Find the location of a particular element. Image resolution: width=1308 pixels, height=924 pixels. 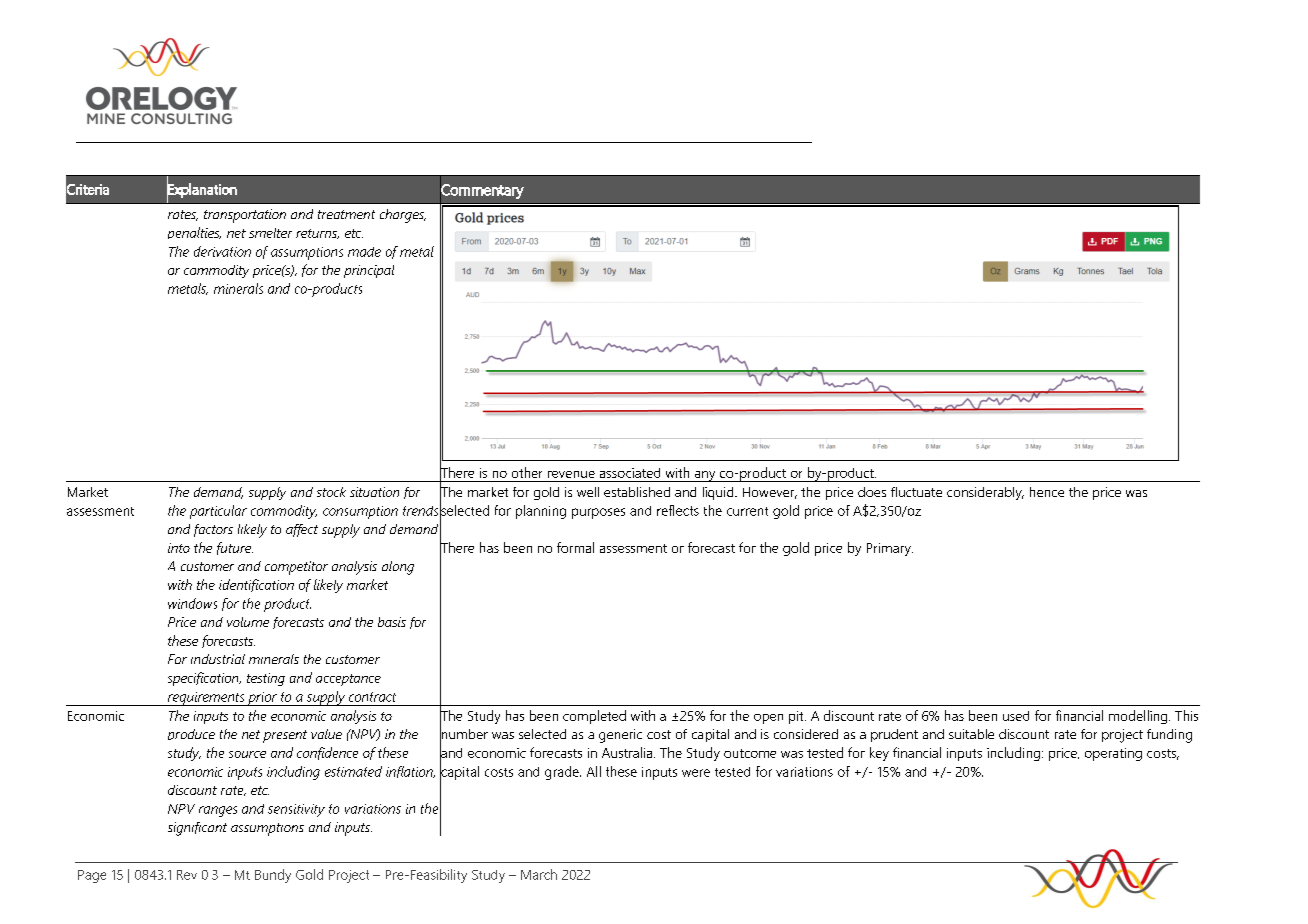

hence is located at coordinates (1047, 492).
